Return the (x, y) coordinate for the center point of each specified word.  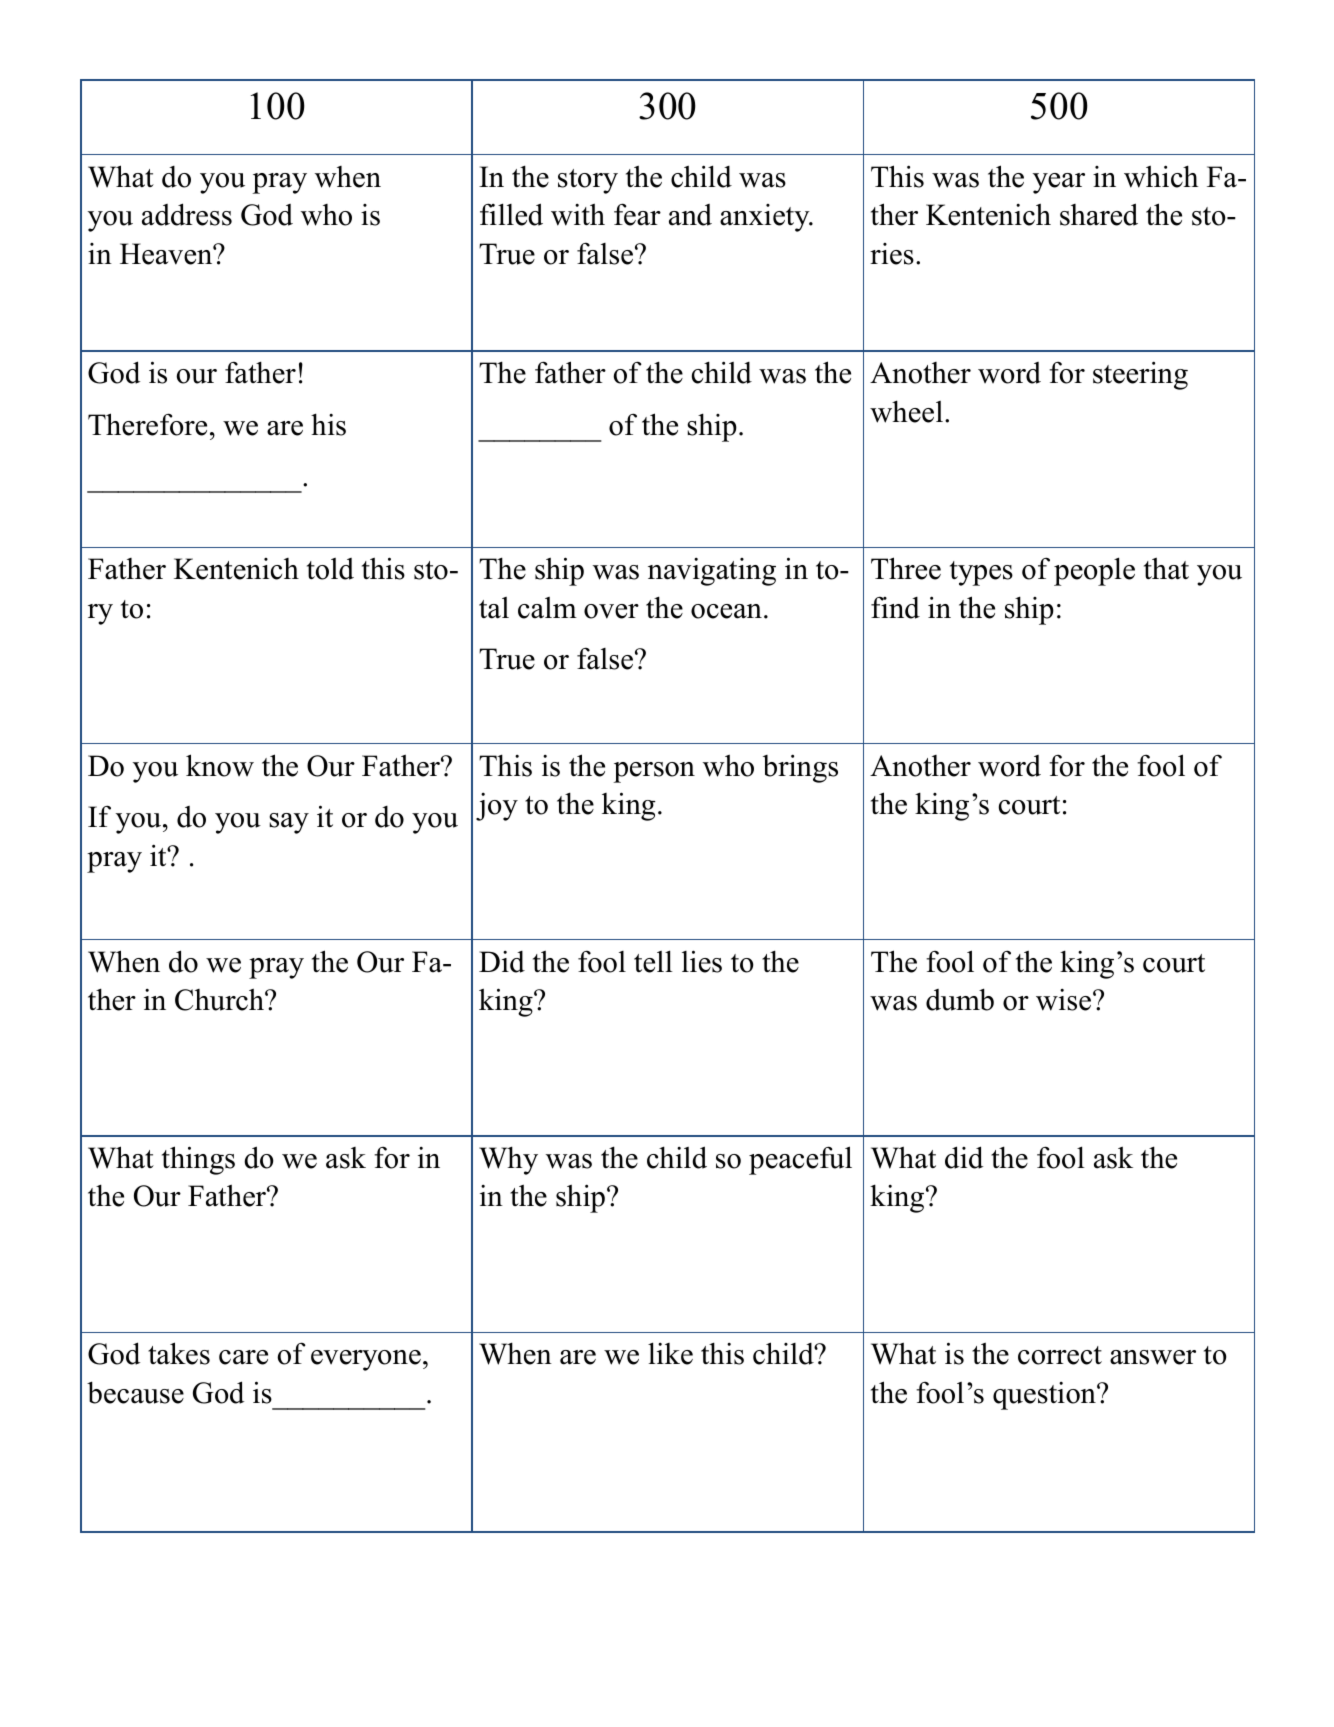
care (243, 1357)
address (187, 214)
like (670, 1353)
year (1059, 183)
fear (637, 214)
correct (1060, 1355)
